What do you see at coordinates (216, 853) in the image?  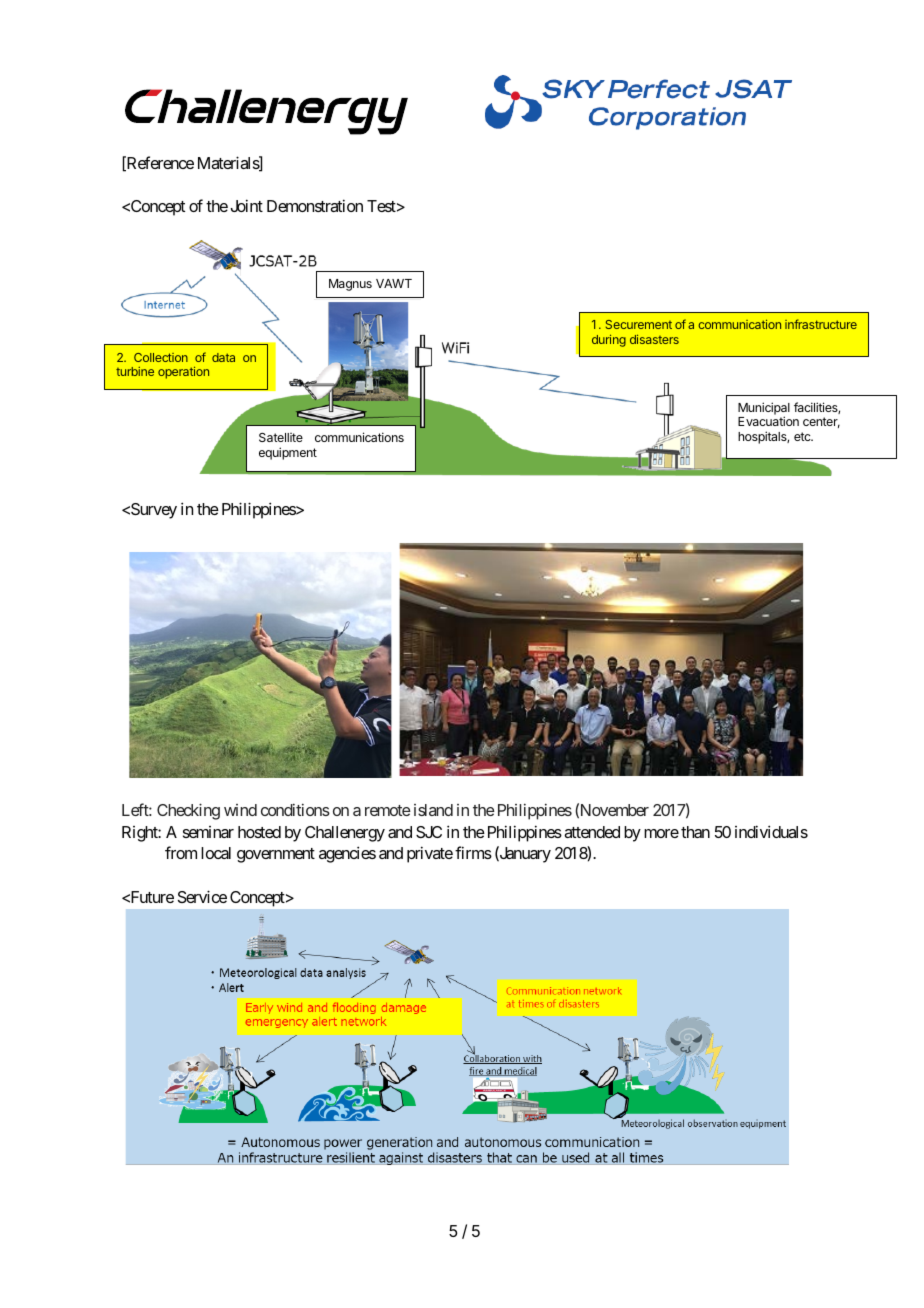 I see `local` at bounding box center [216, 853].
